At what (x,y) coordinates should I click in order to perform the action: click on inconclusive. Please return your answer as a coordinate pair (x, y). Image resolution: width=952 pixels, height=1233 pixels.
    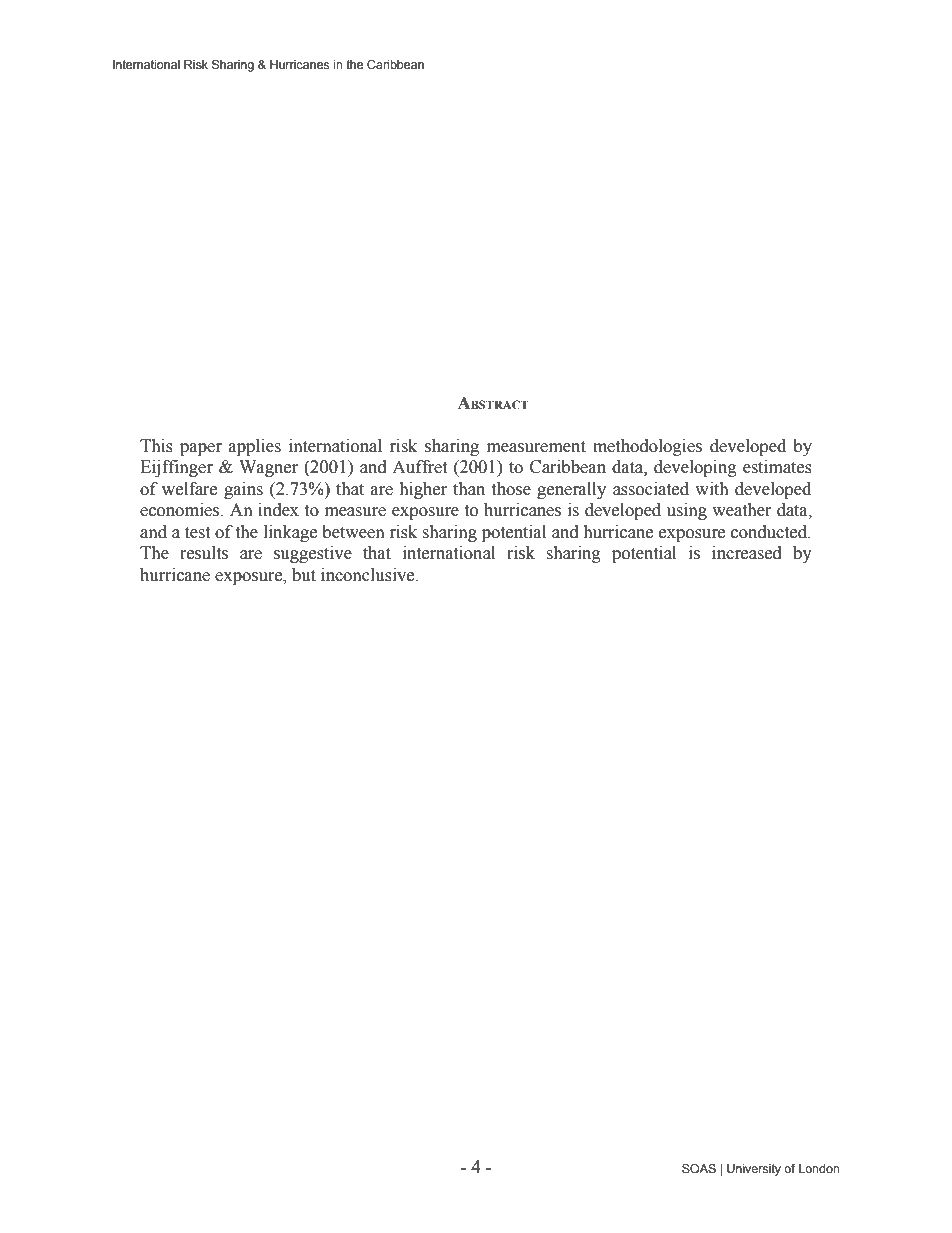
    Looking at the image, I should click on (369, 575).
